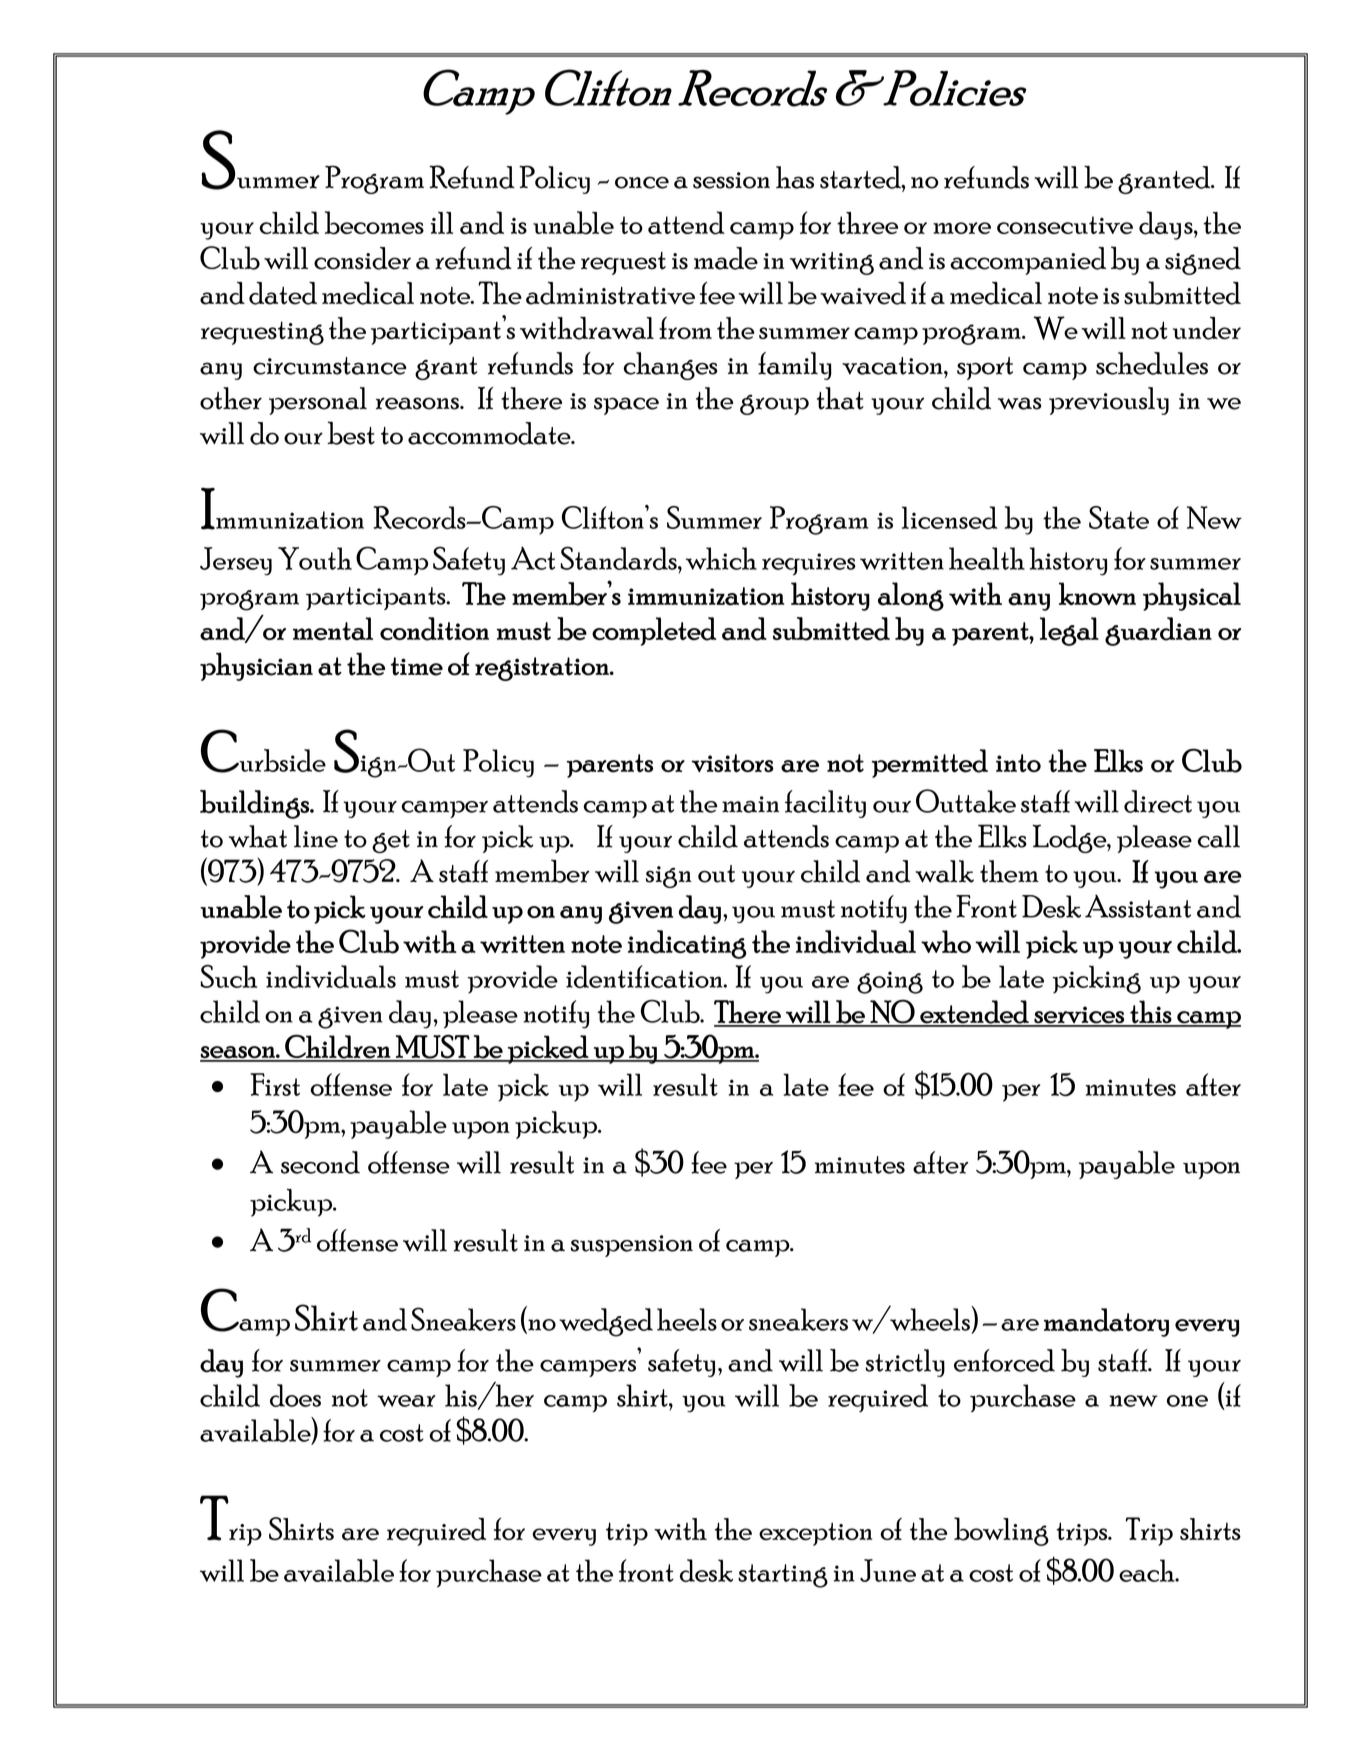  Describe the element at coordinates (1138, 906) in the document. I see `Assistant` at that location.
